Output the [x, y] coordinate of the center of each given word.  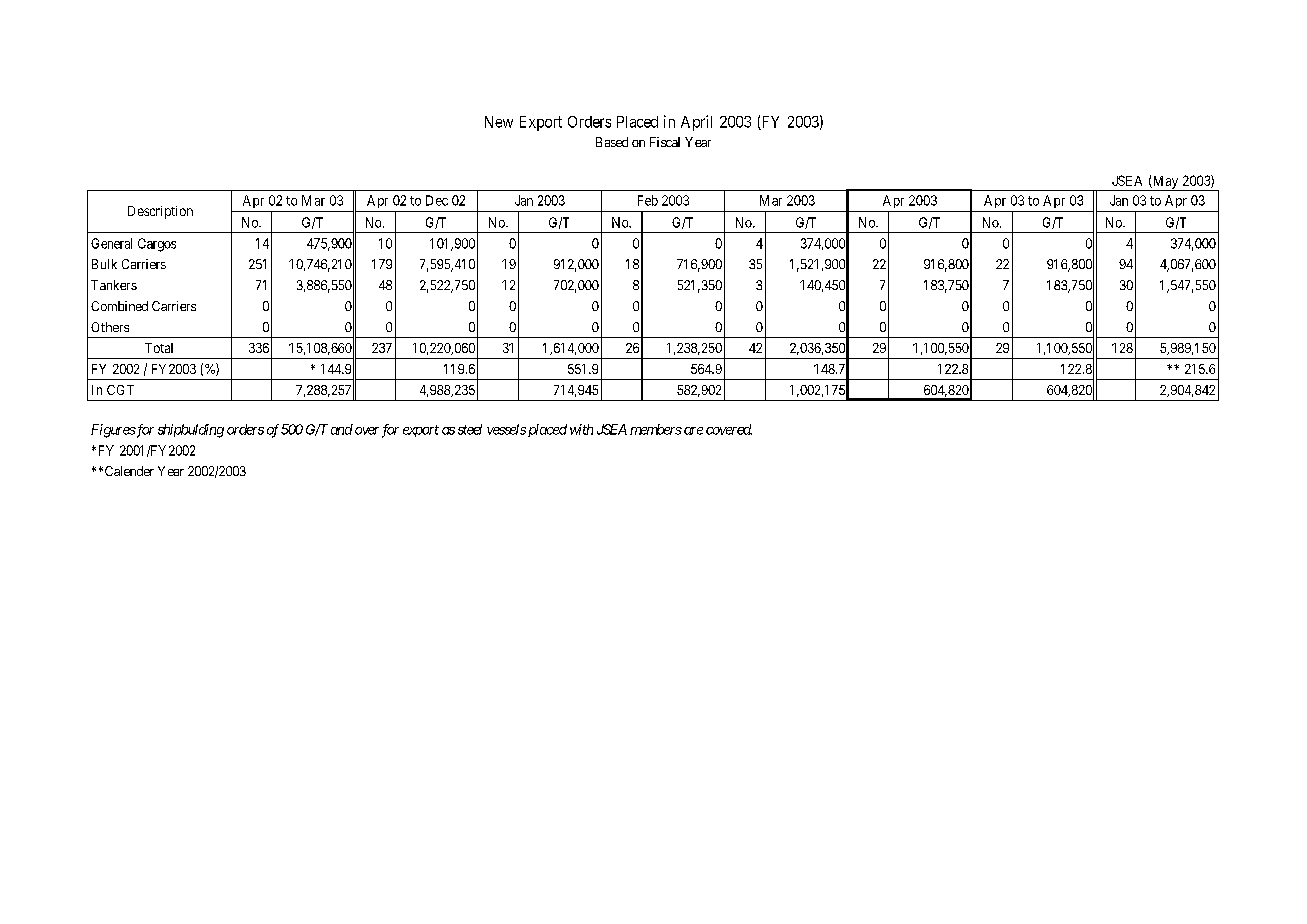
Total [159, 348]
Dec [437, 200]
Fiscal [665, 142]
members [656, 429]
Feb [648, 200]
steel [470, 429]
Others [110, 327]
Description [160, 212]
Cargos [157, 245]
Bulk [104, 264]
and [342, 429]
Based [612, 142]
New [499, 122]
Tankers [114, 285]
